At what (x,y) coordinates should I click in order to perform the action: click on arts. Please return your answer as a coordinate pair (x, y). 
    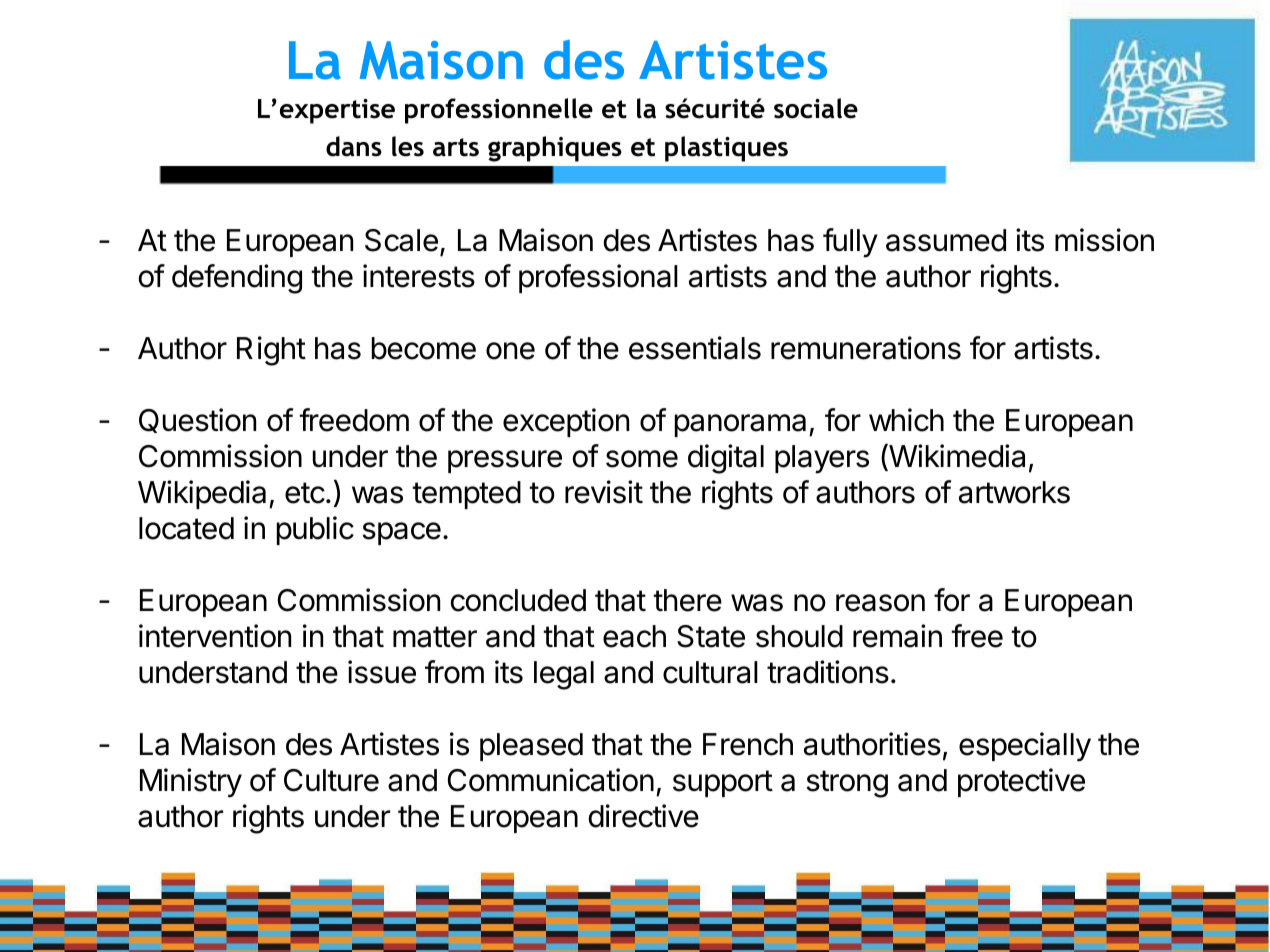
    Looking at the image, I should click on (456, 147).
